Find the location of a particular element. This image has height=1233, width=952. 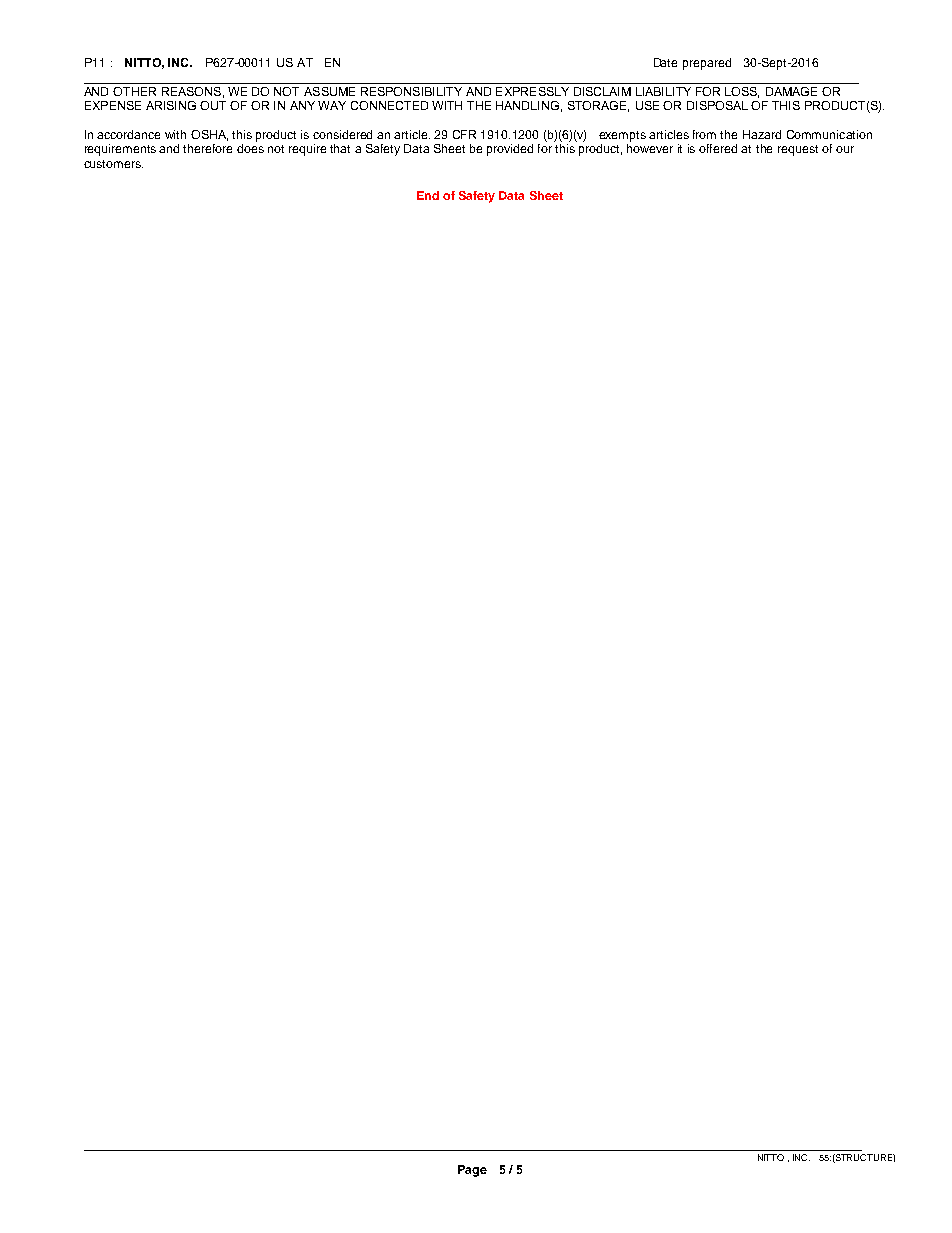

Page is located at coordinates (472, 1171).
